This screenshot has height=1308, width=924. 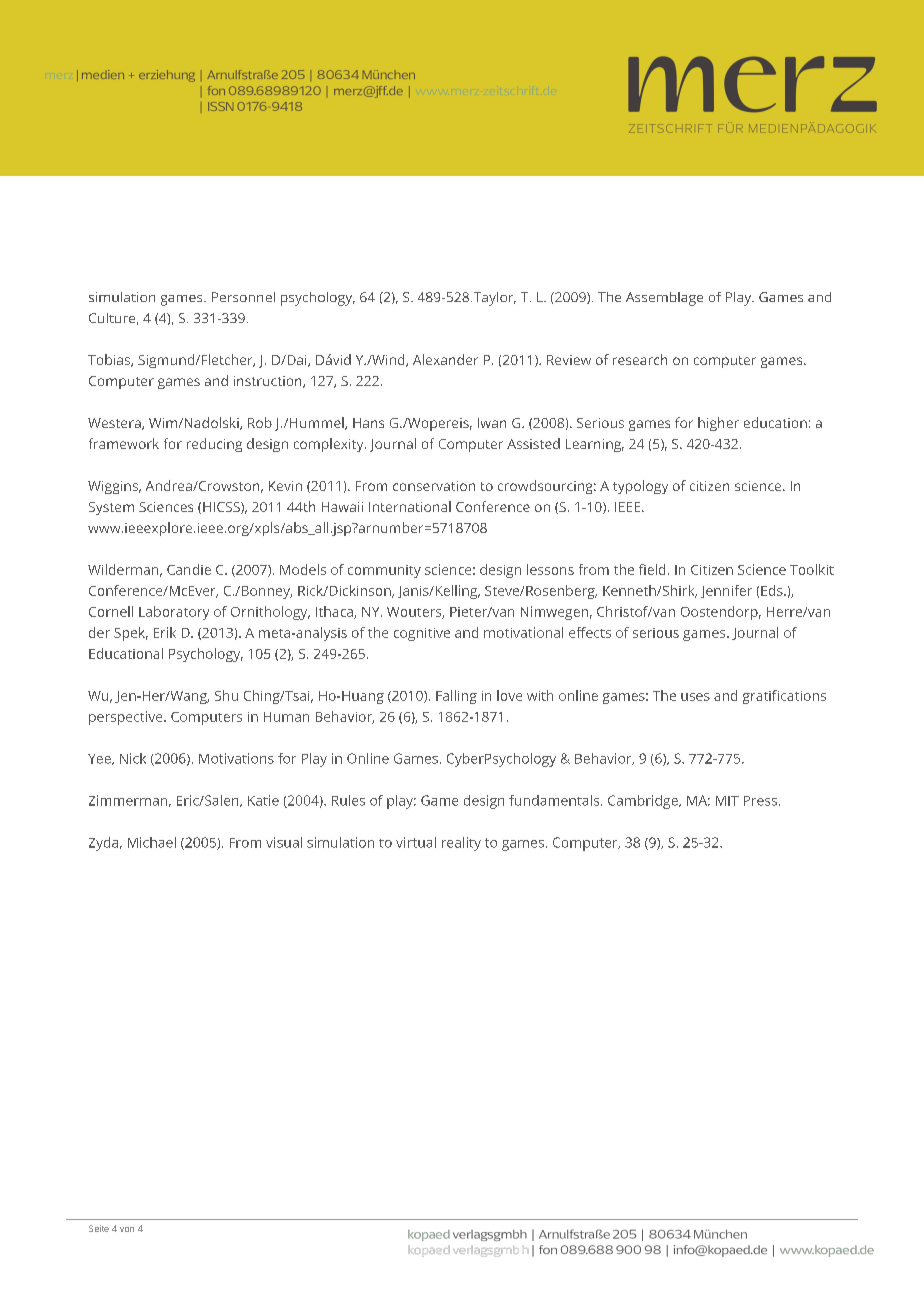 I want to click on Michael, so click(x=152, y=842).
